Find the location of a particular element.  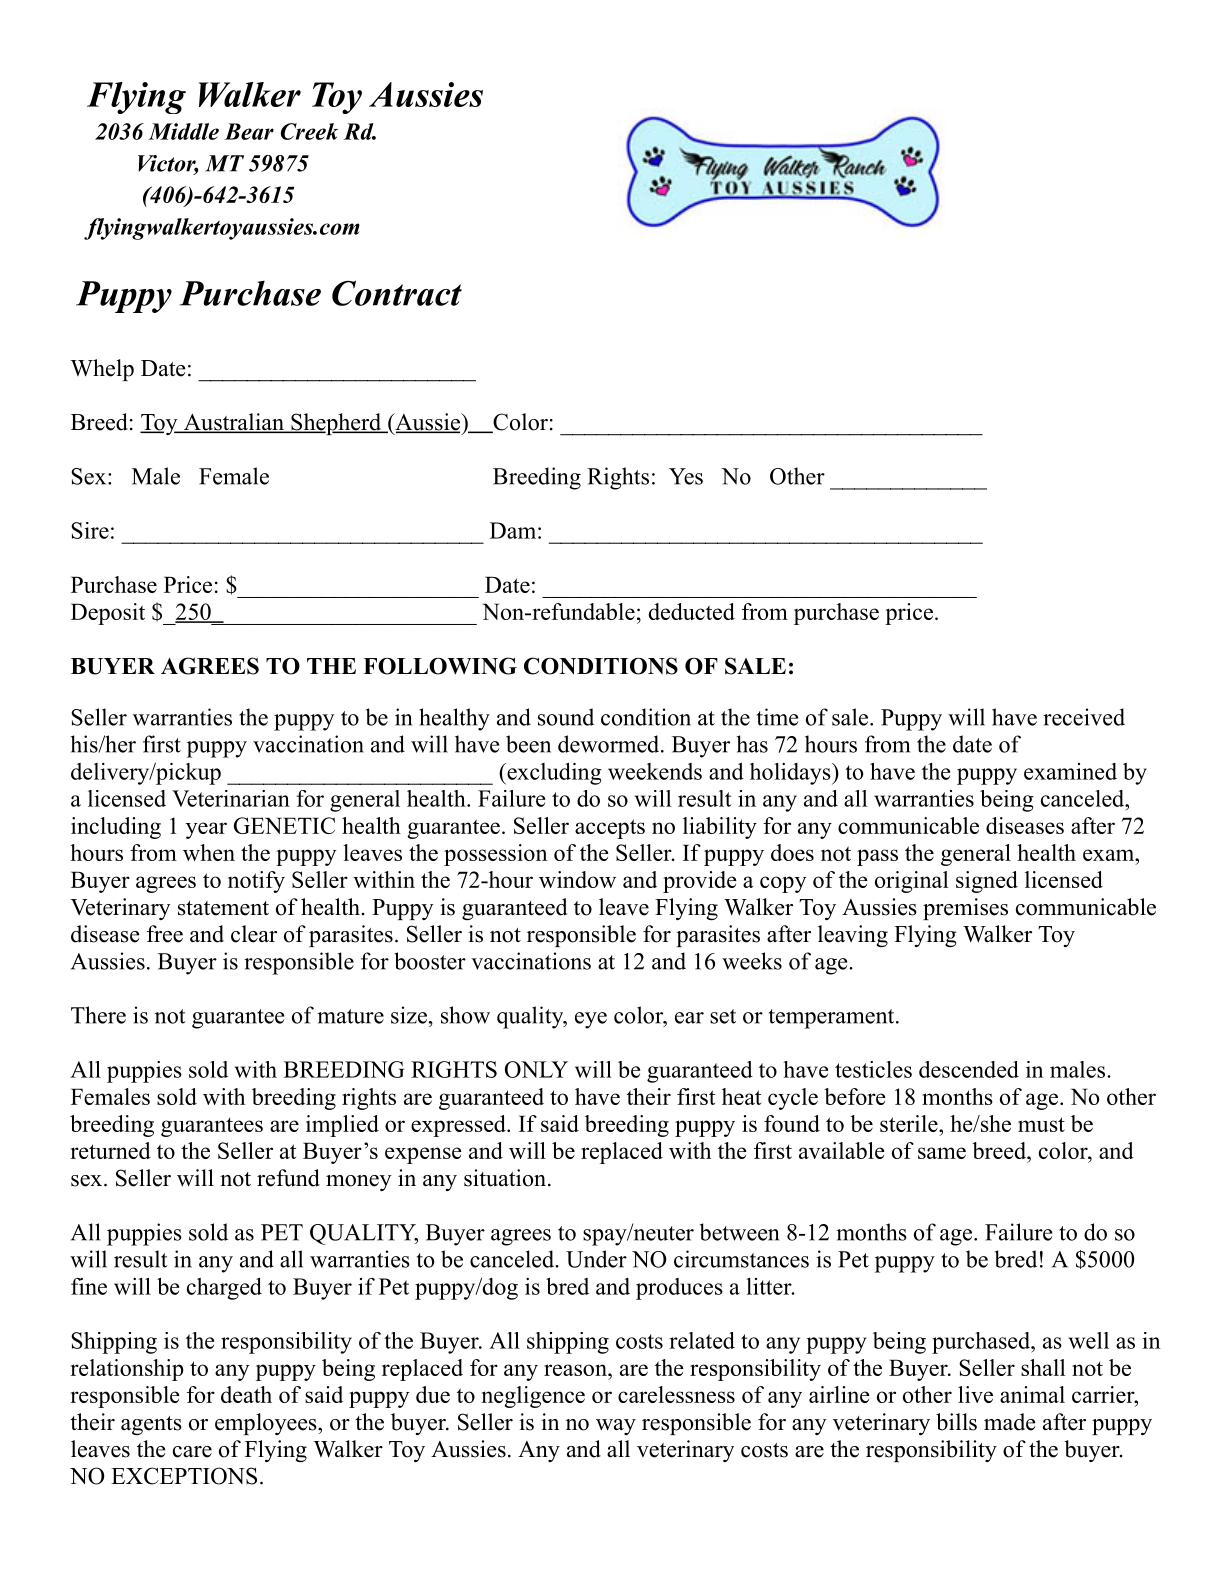

way is located at coordinates (616, 1427).
